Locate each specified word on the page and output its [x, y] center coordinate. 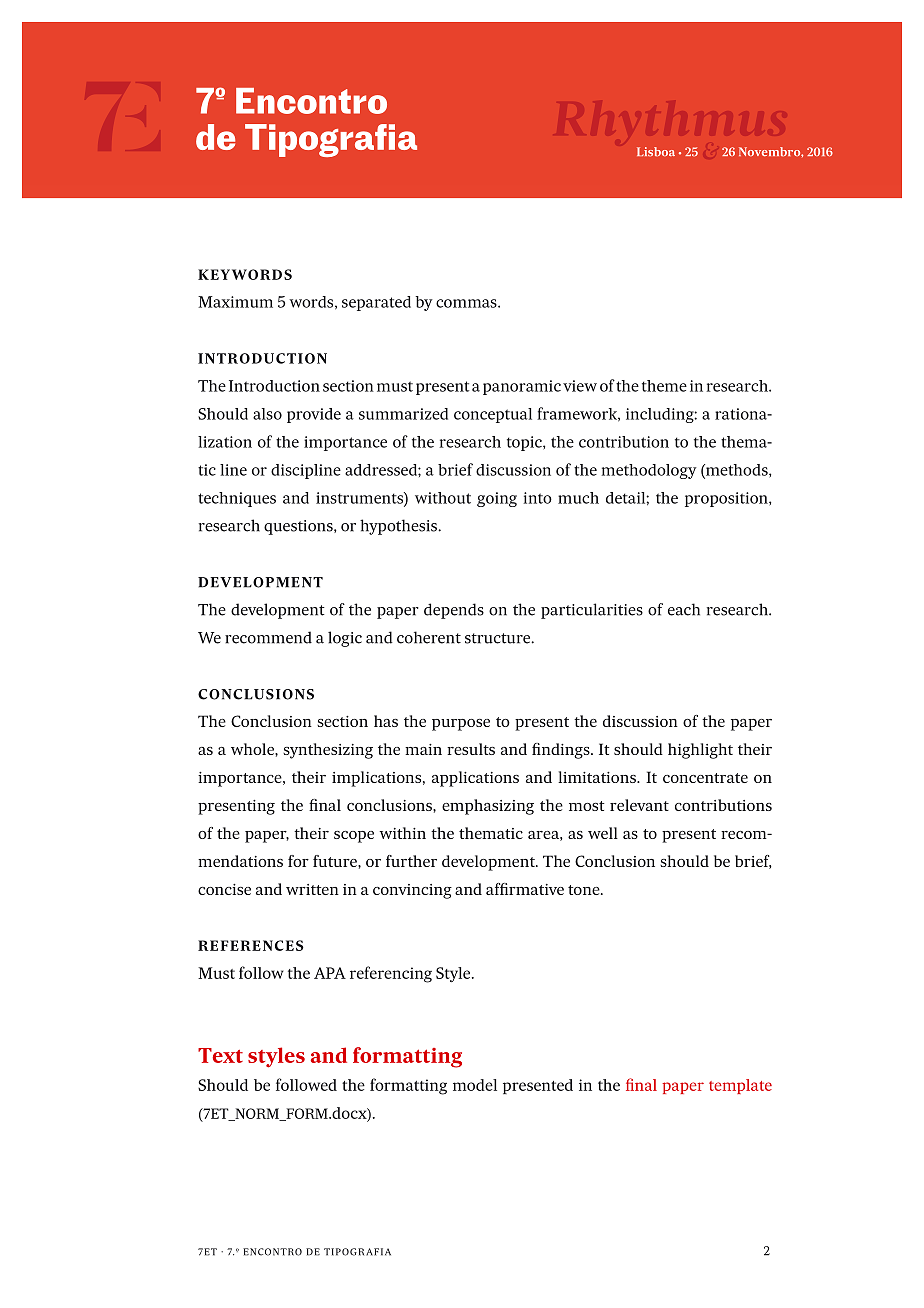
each [684, 609]
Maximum [235, 302]
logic [345, 639]
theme [664, 386]
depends [454, 611]
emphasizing [488, 807]
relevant [639, 805]
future [336, 861]
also [267, 414]
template [740, 1086]
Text [220, 1055]
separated [376, 303]
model [475, 1085]
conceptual [493, 415]
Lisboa [656, 152]
